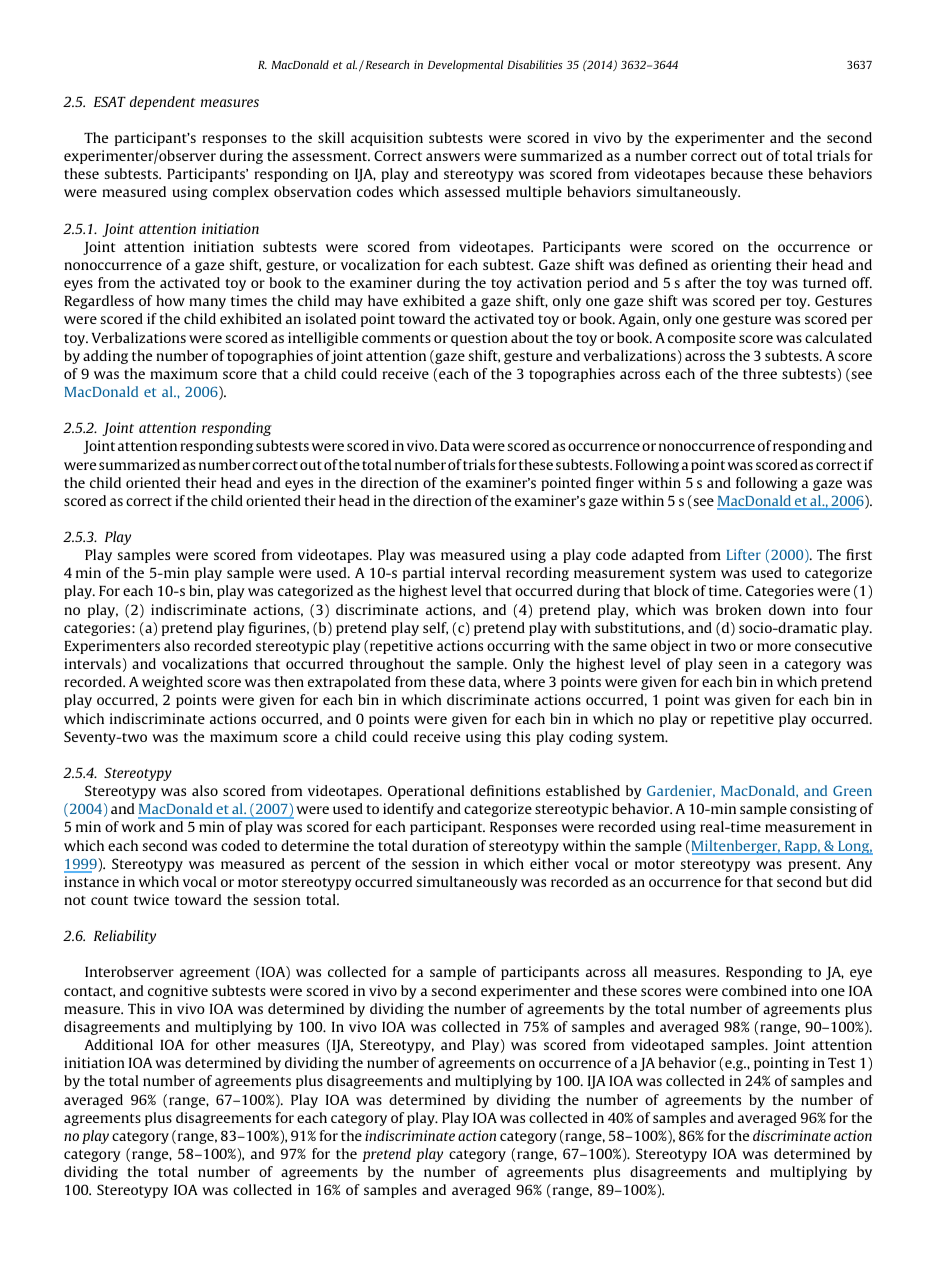 The width and height of the image is (944, 1288). Describe the element at coordinates (754, 990) in the image. I see `combined` at that location.
